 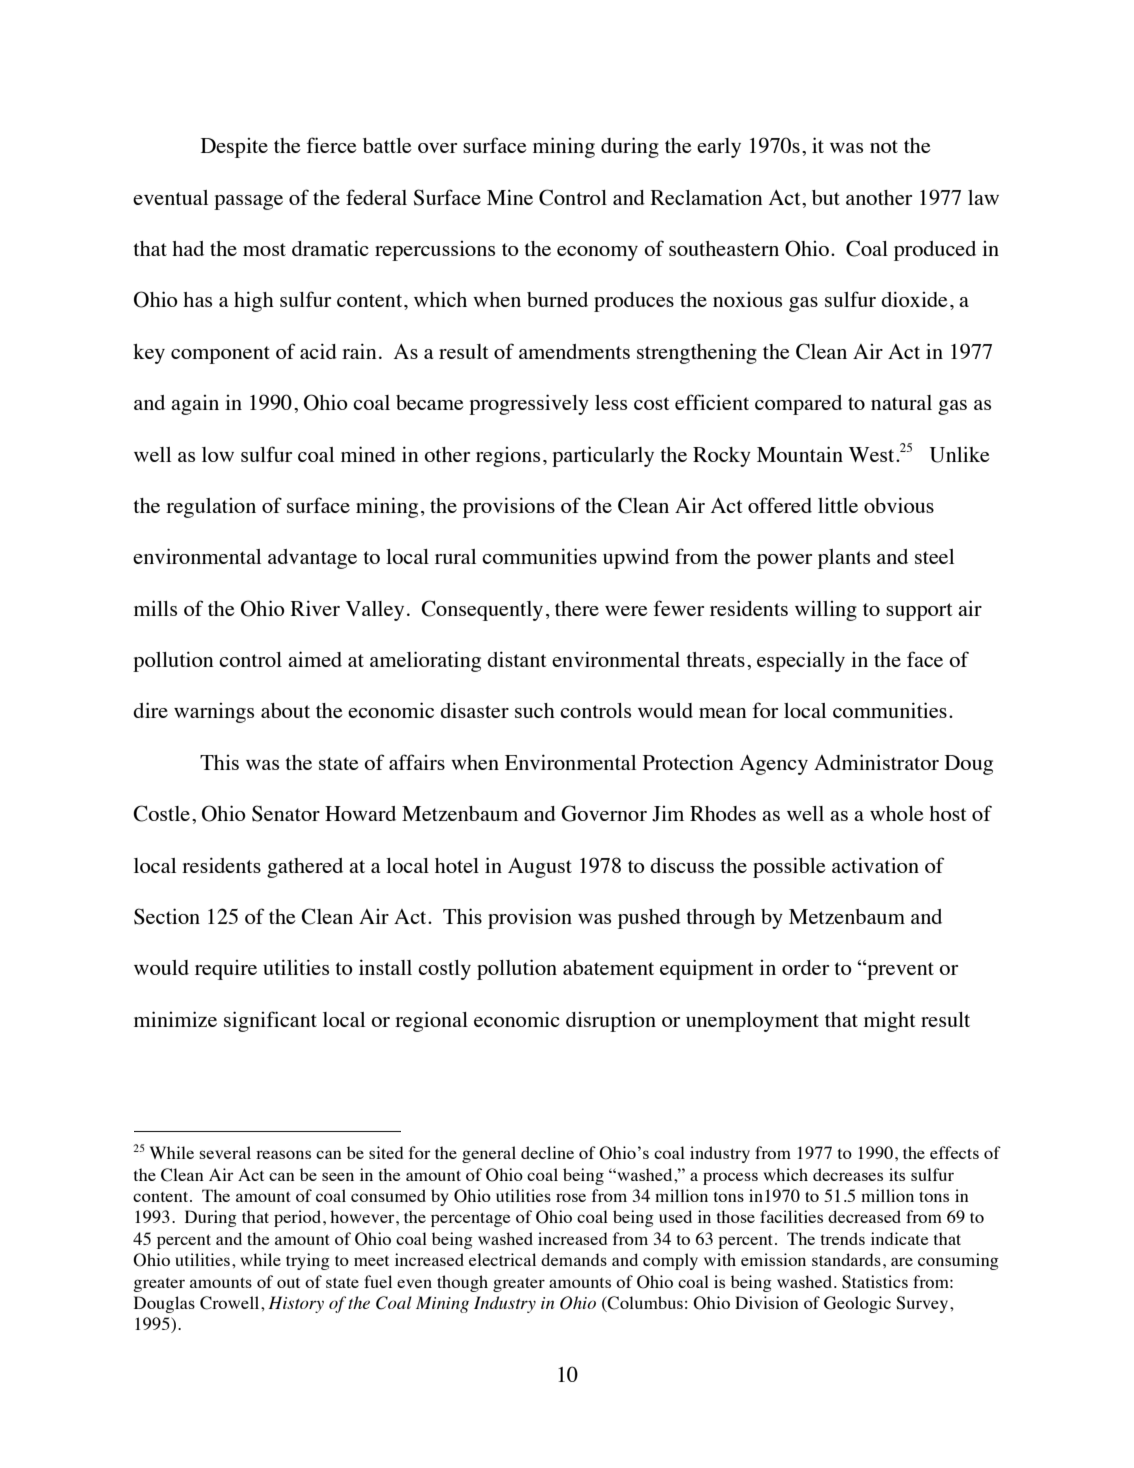 What do you see at coordinates (875, 1282) in the screenshot?
I see `Statistics` at bounding box center [875, 1282].
